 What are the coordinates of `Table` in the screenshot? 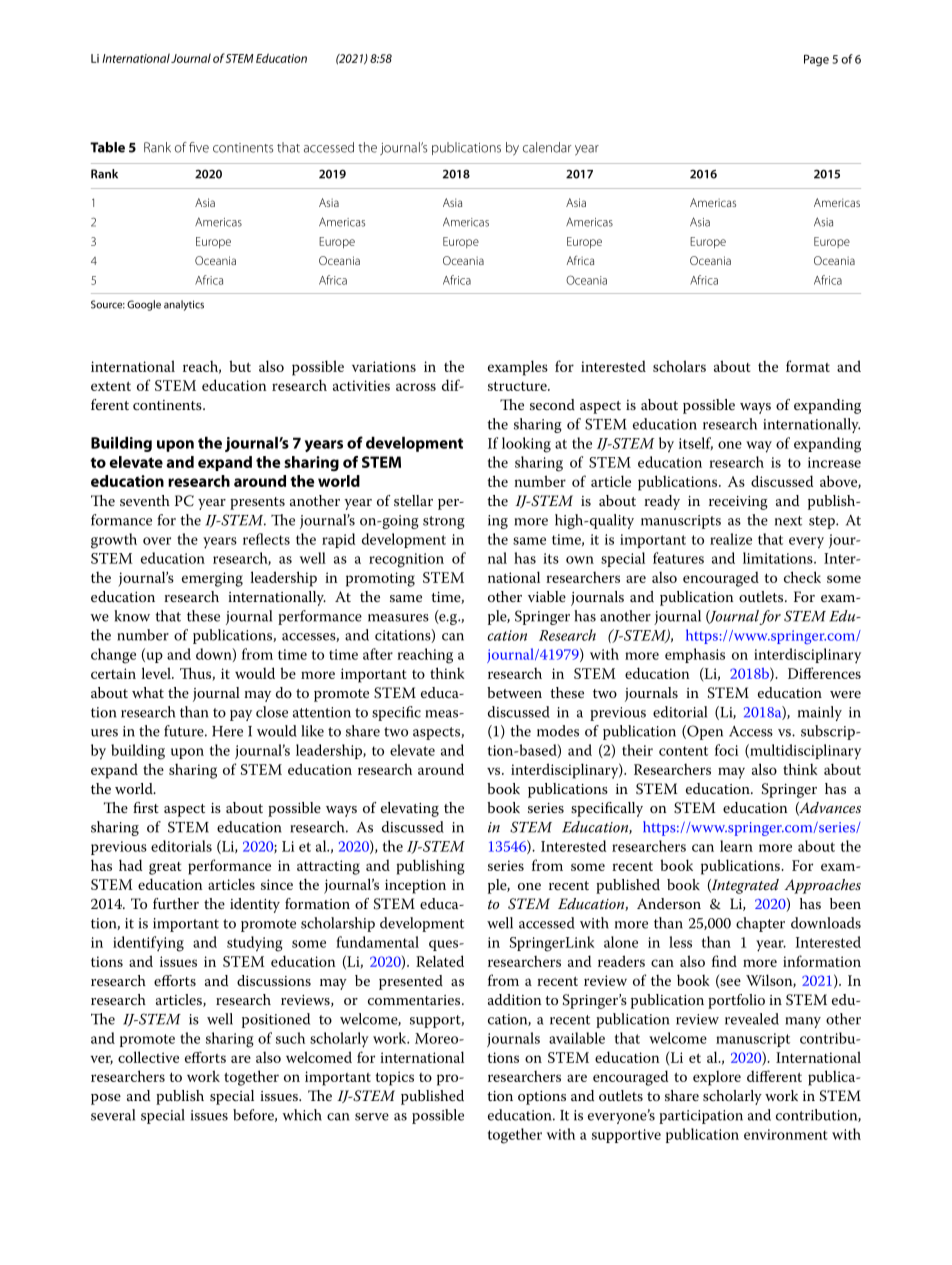 It's located at (107, 147).
